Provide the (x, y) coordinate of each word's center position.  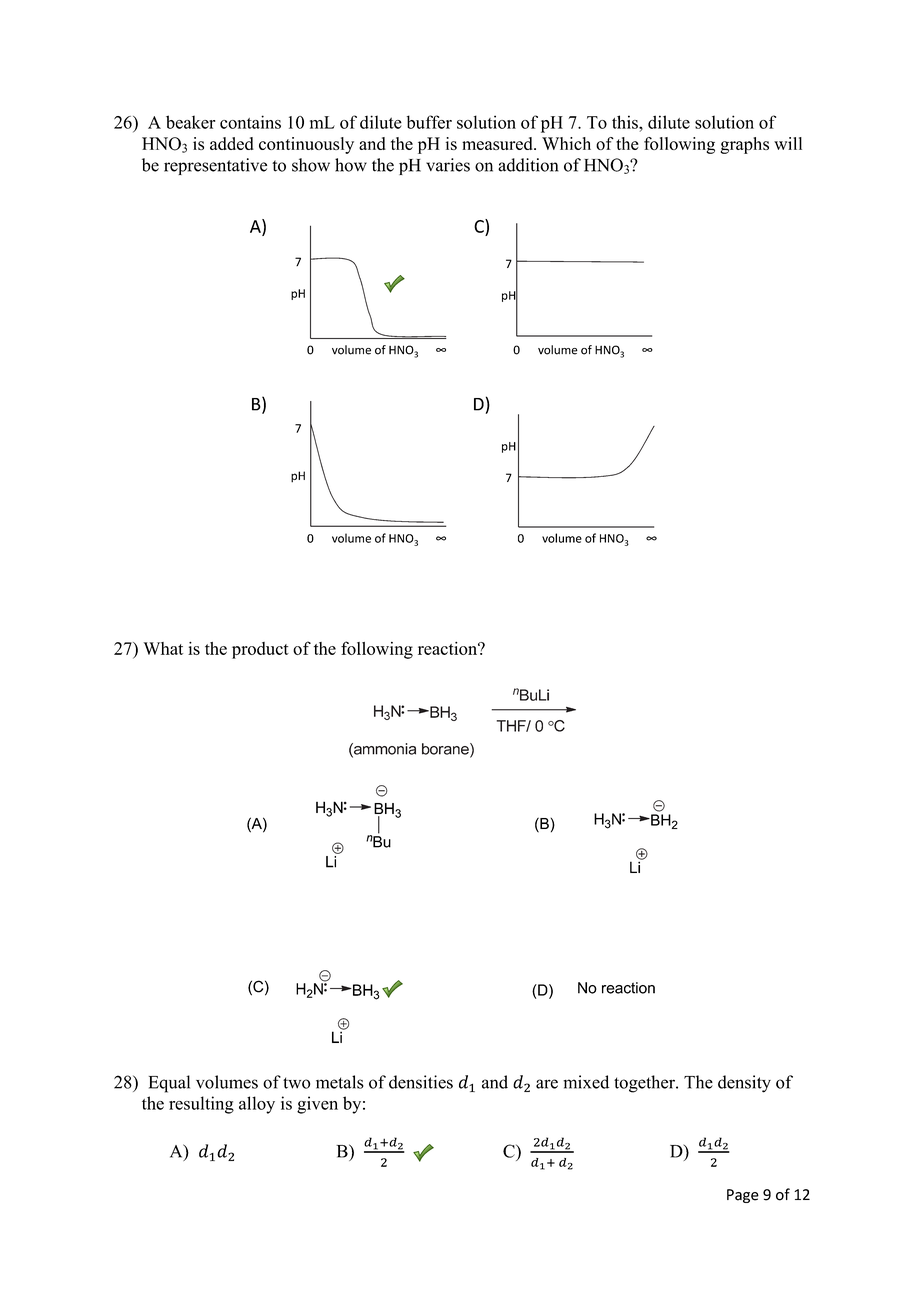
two (296, 1083)
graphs (745, 145)
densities (421, 1082)
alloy (257, 1105)
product (260, 650)
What (163, 648)
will (788, 143)
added (232, 143)
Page (743, 1196)
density (744, 1084)
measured (498, 143)
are (547, 1084)
